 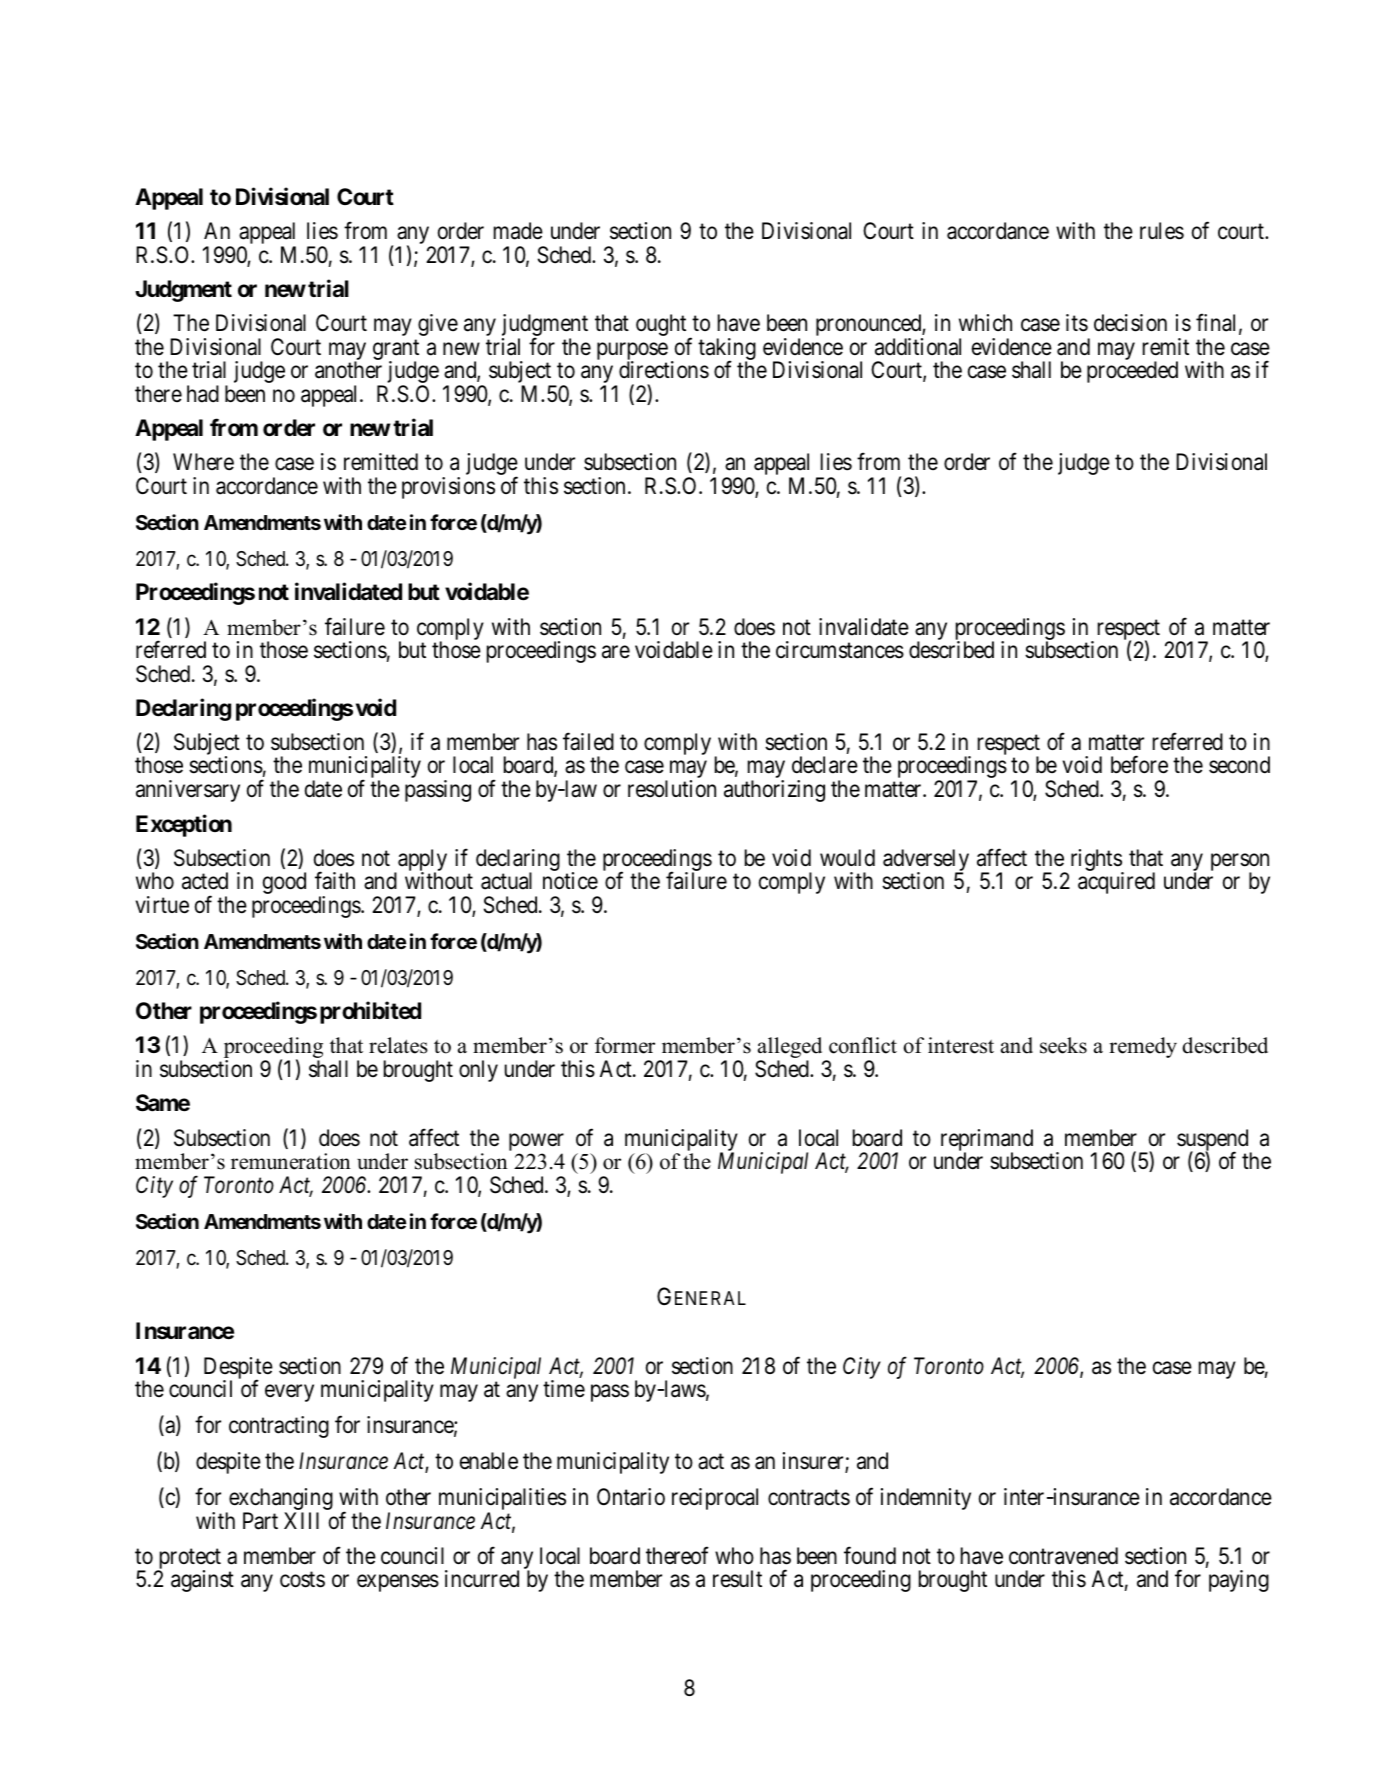 What do you see at coordinates (737, 1579) in the screenshot?
I see `result` at bounding box center [737, 1579].
